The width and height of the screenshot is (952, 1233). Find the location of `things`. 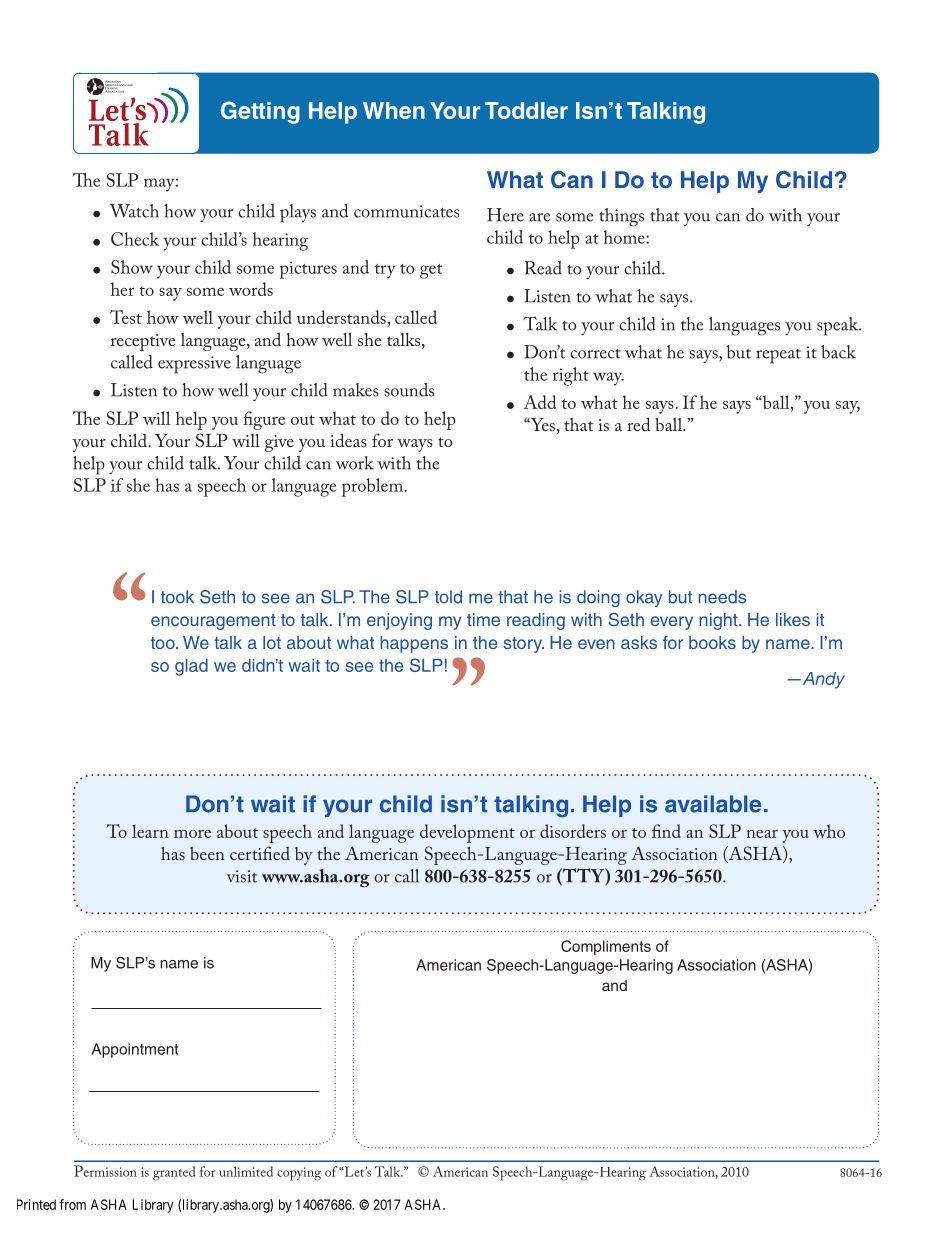

things is located at coordinates (621, 217).
